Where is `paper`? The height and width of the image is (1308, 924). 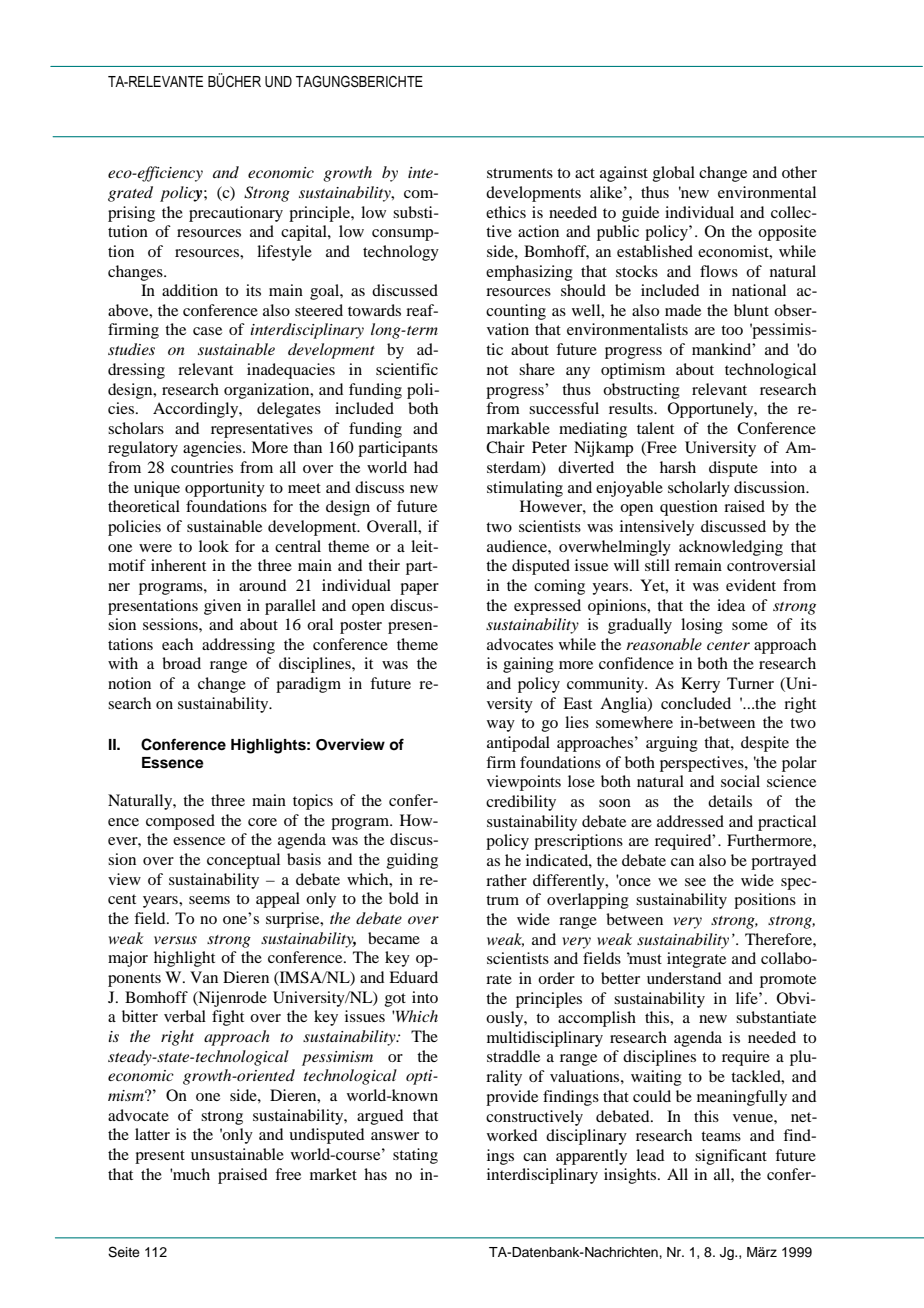
paper is located at coordinates (419, 589).
